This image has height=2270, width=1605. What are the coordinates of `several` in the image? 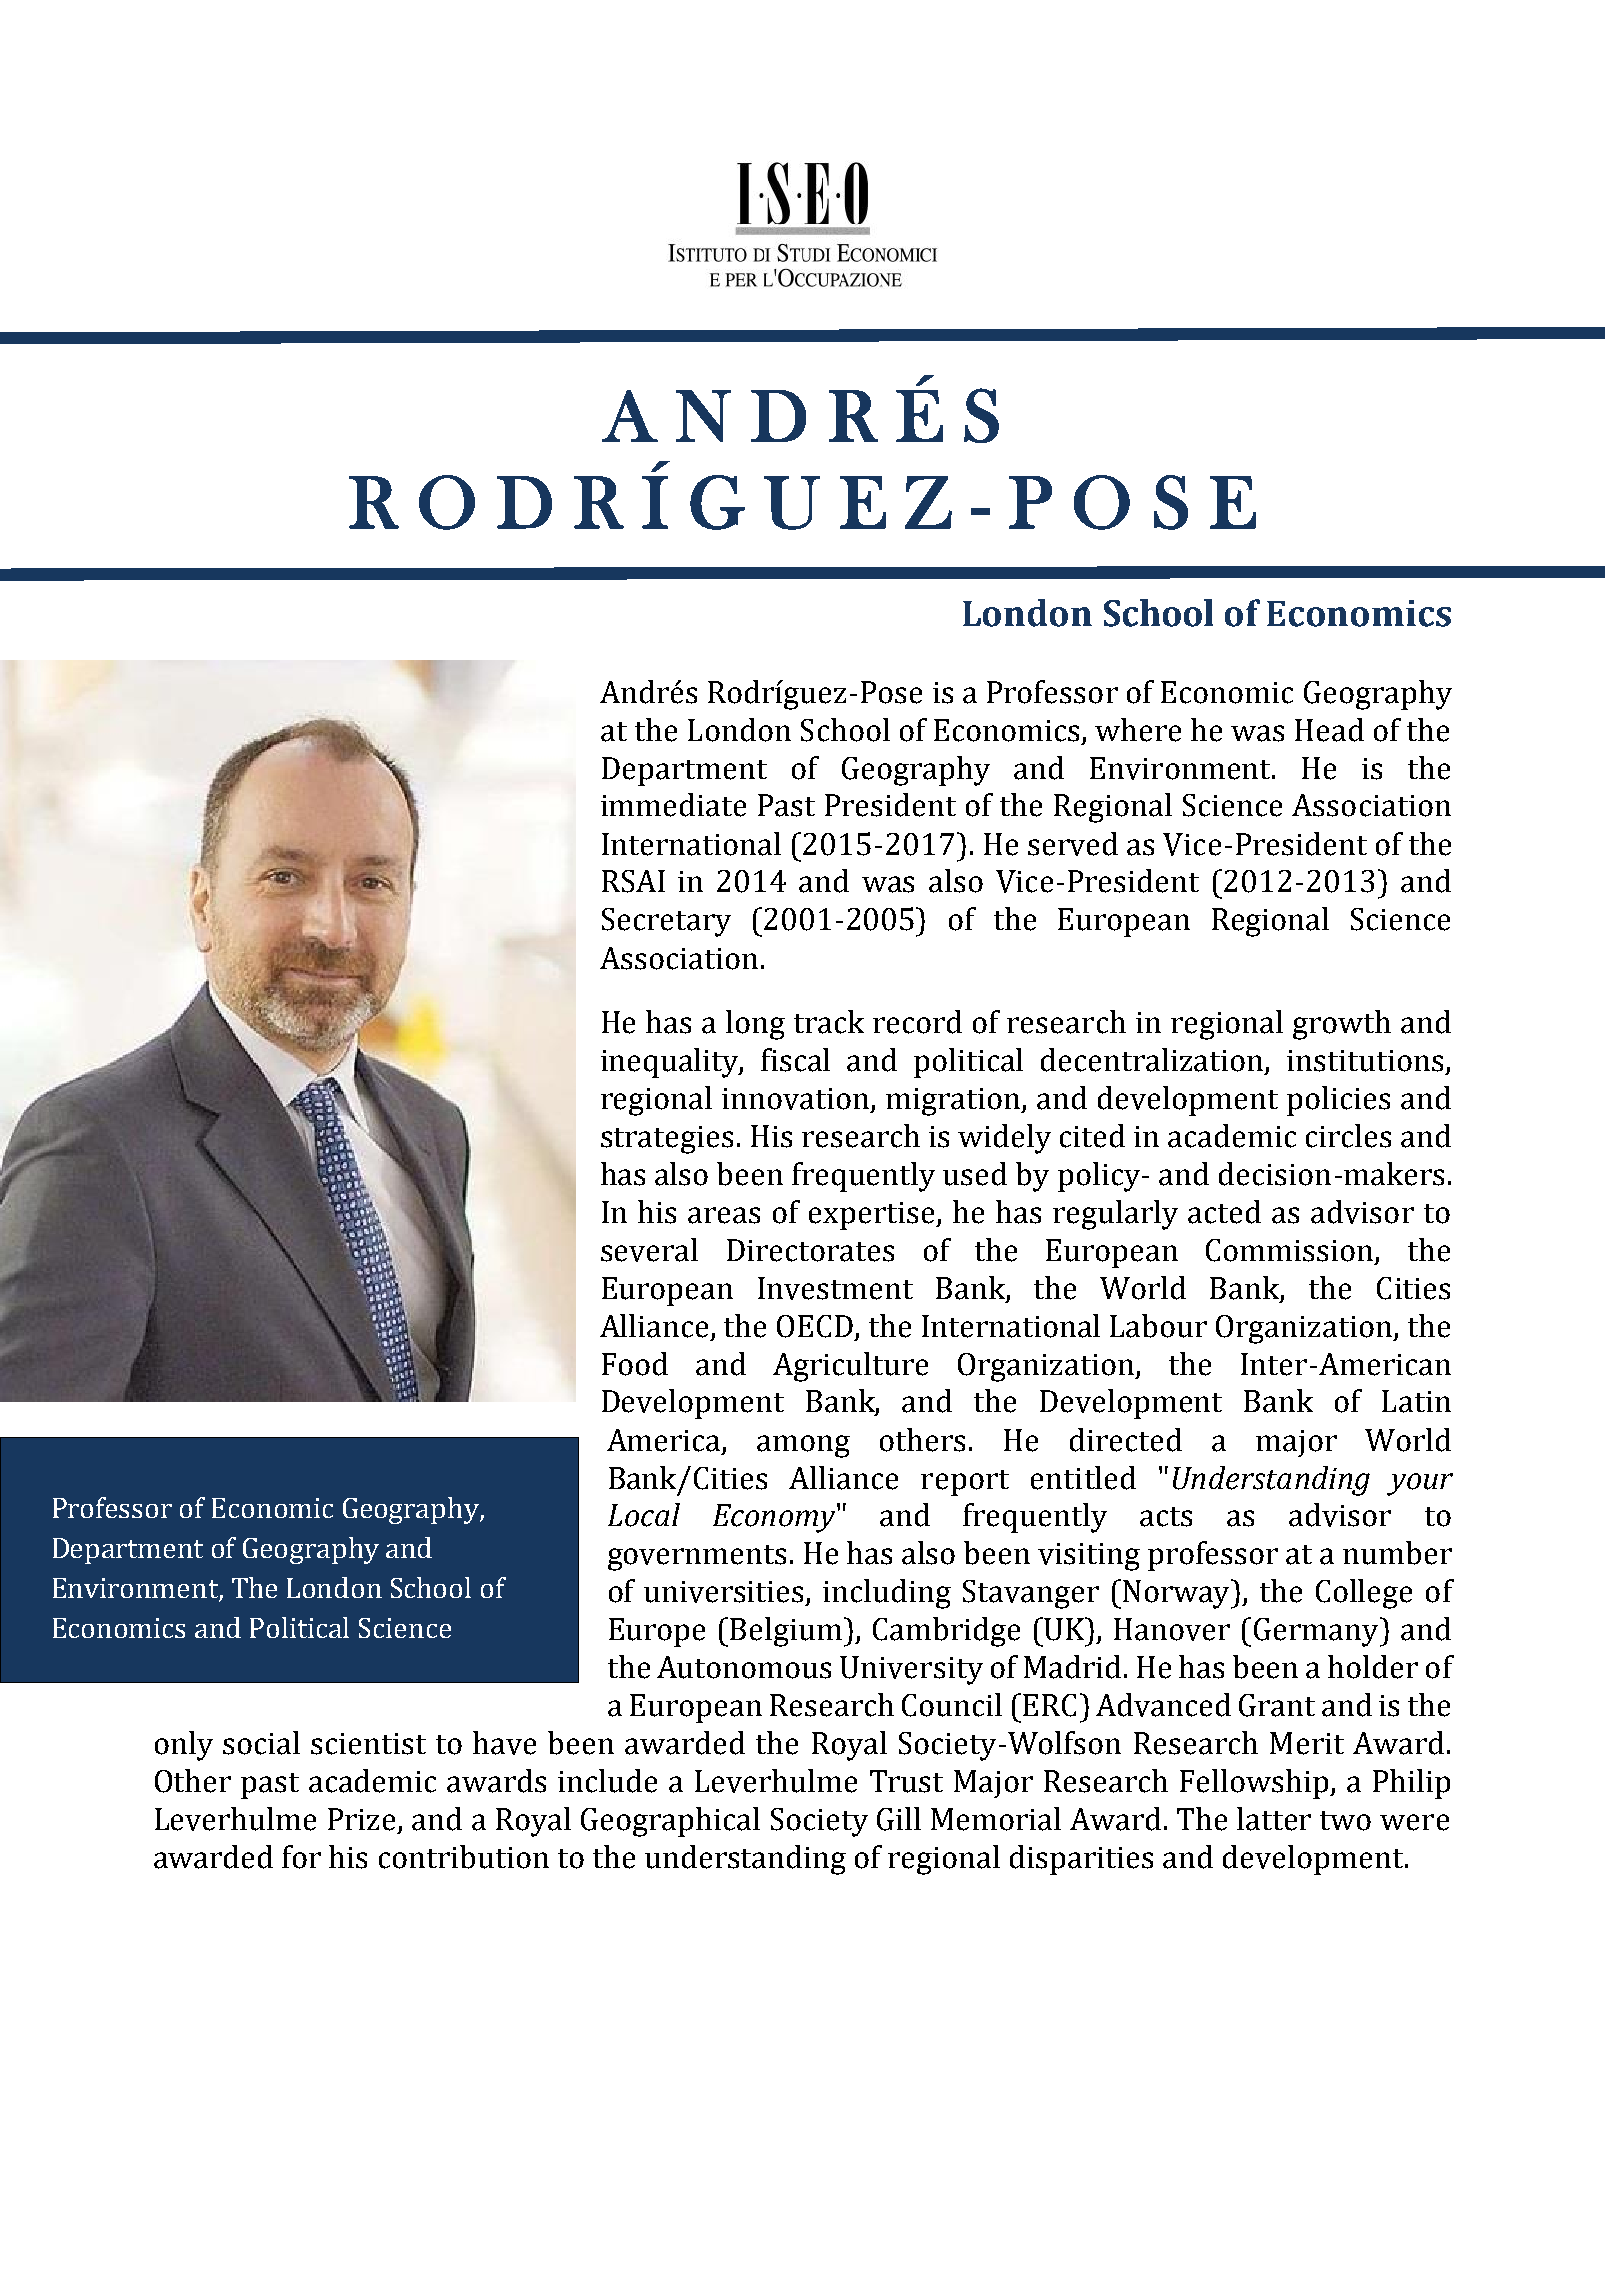 It's located at (649, 1250).
